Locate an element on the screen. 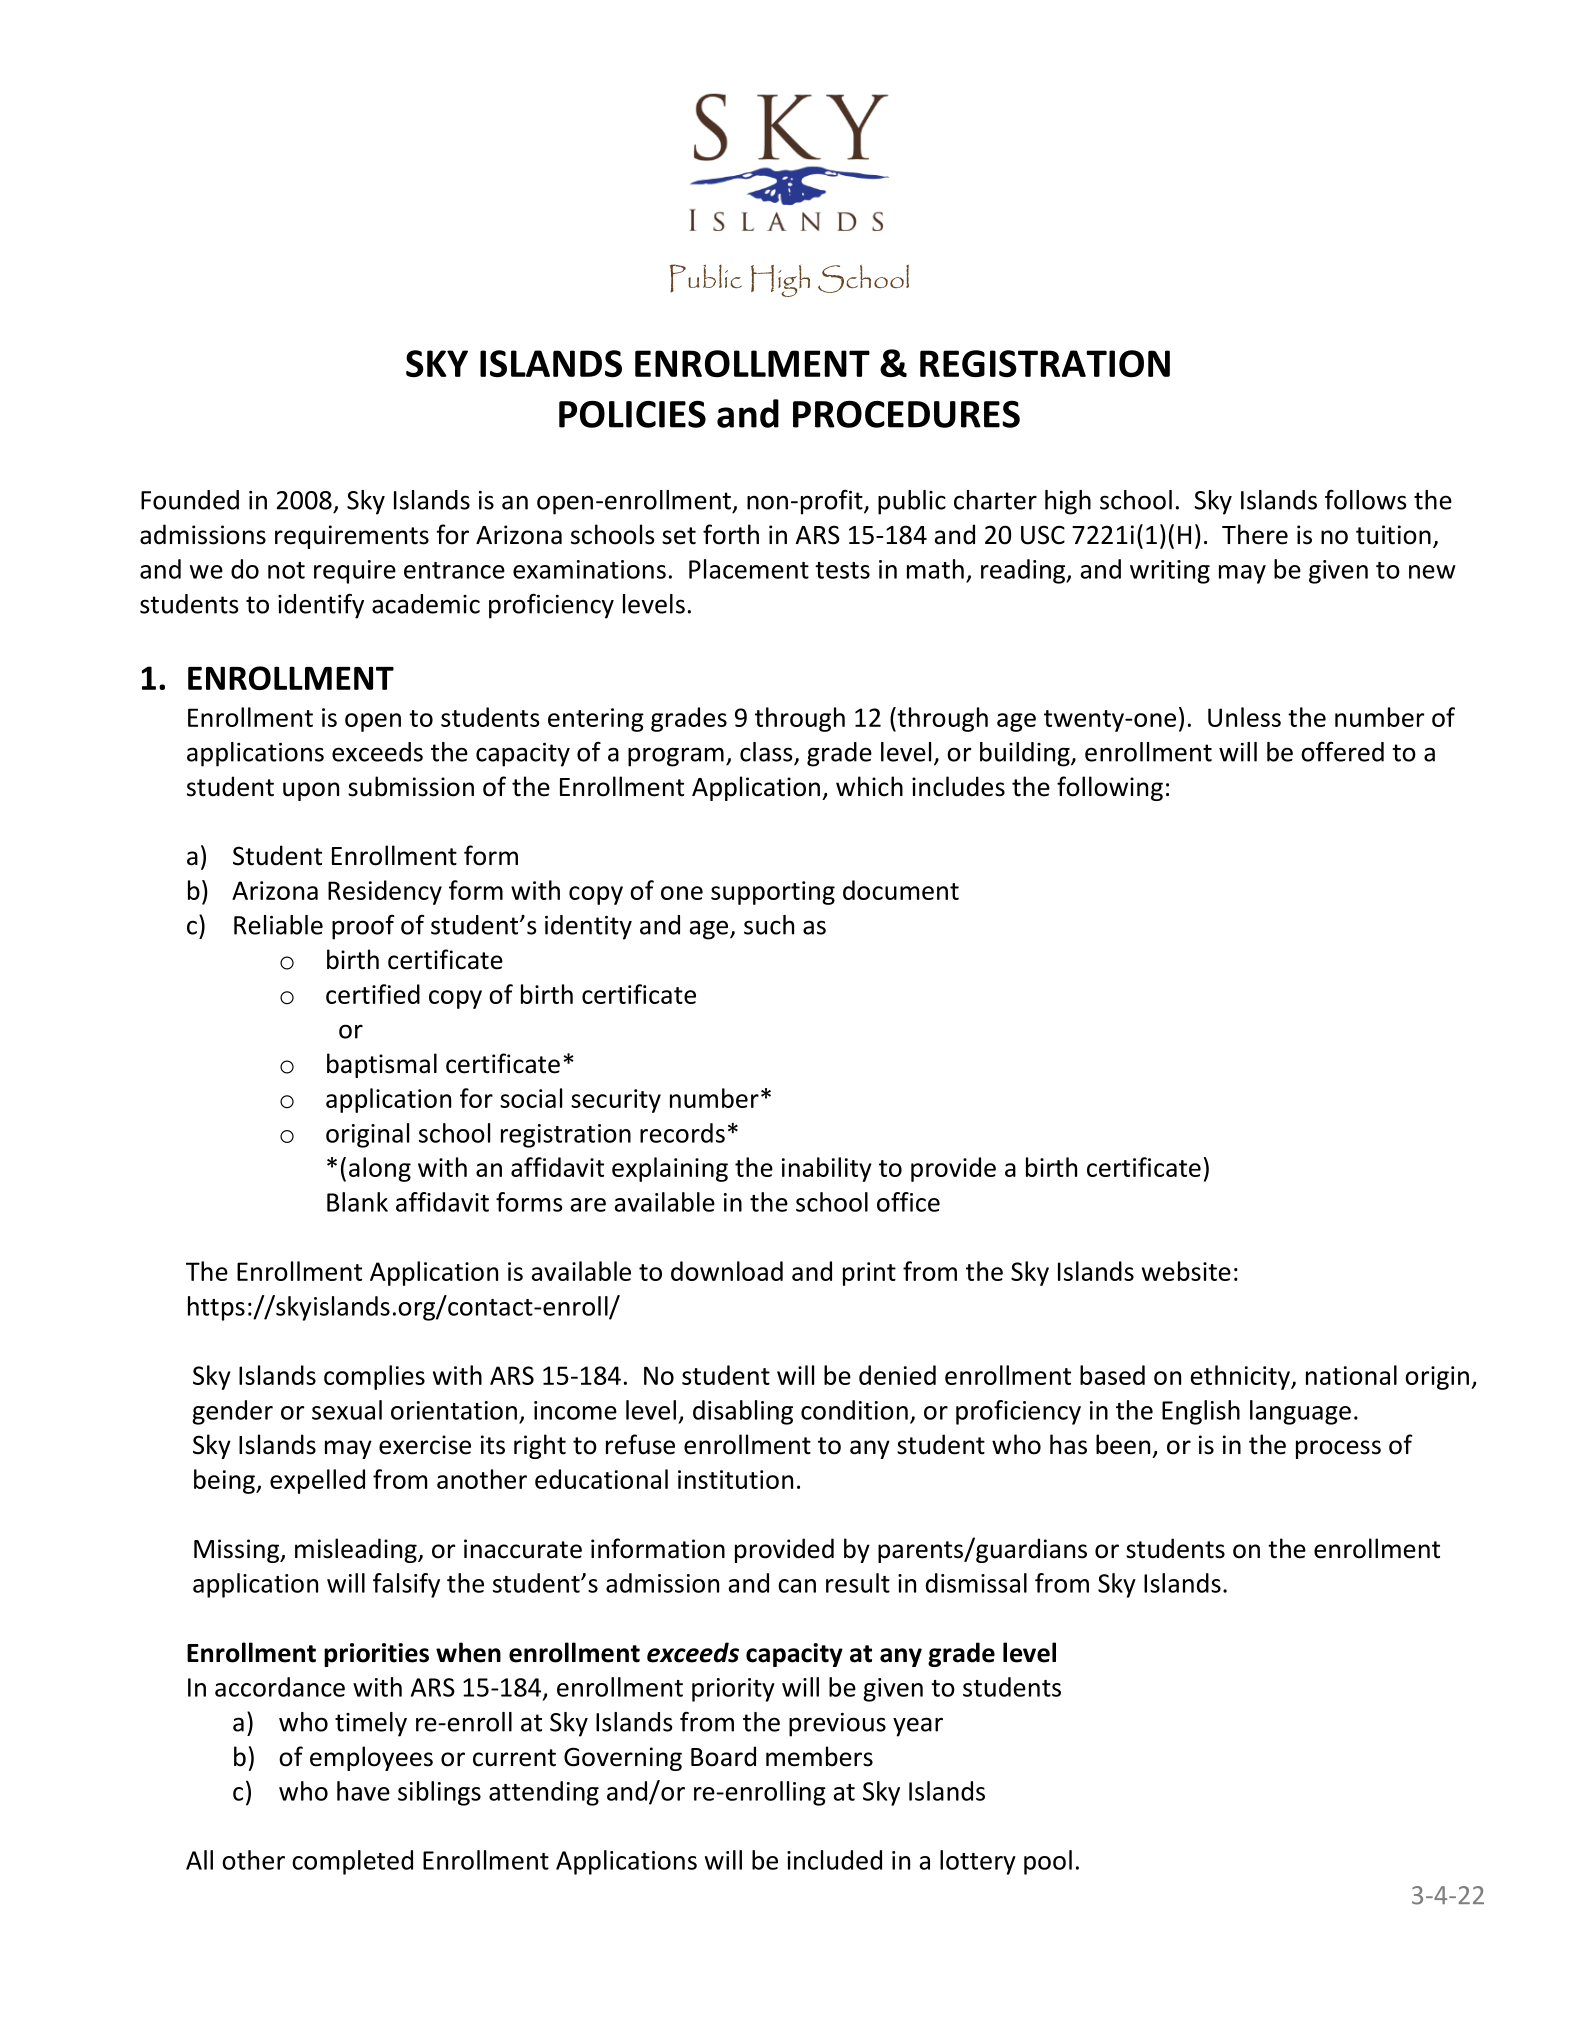 The image size is (1578, 2043). Founded is located at coordinates (190, 500).
